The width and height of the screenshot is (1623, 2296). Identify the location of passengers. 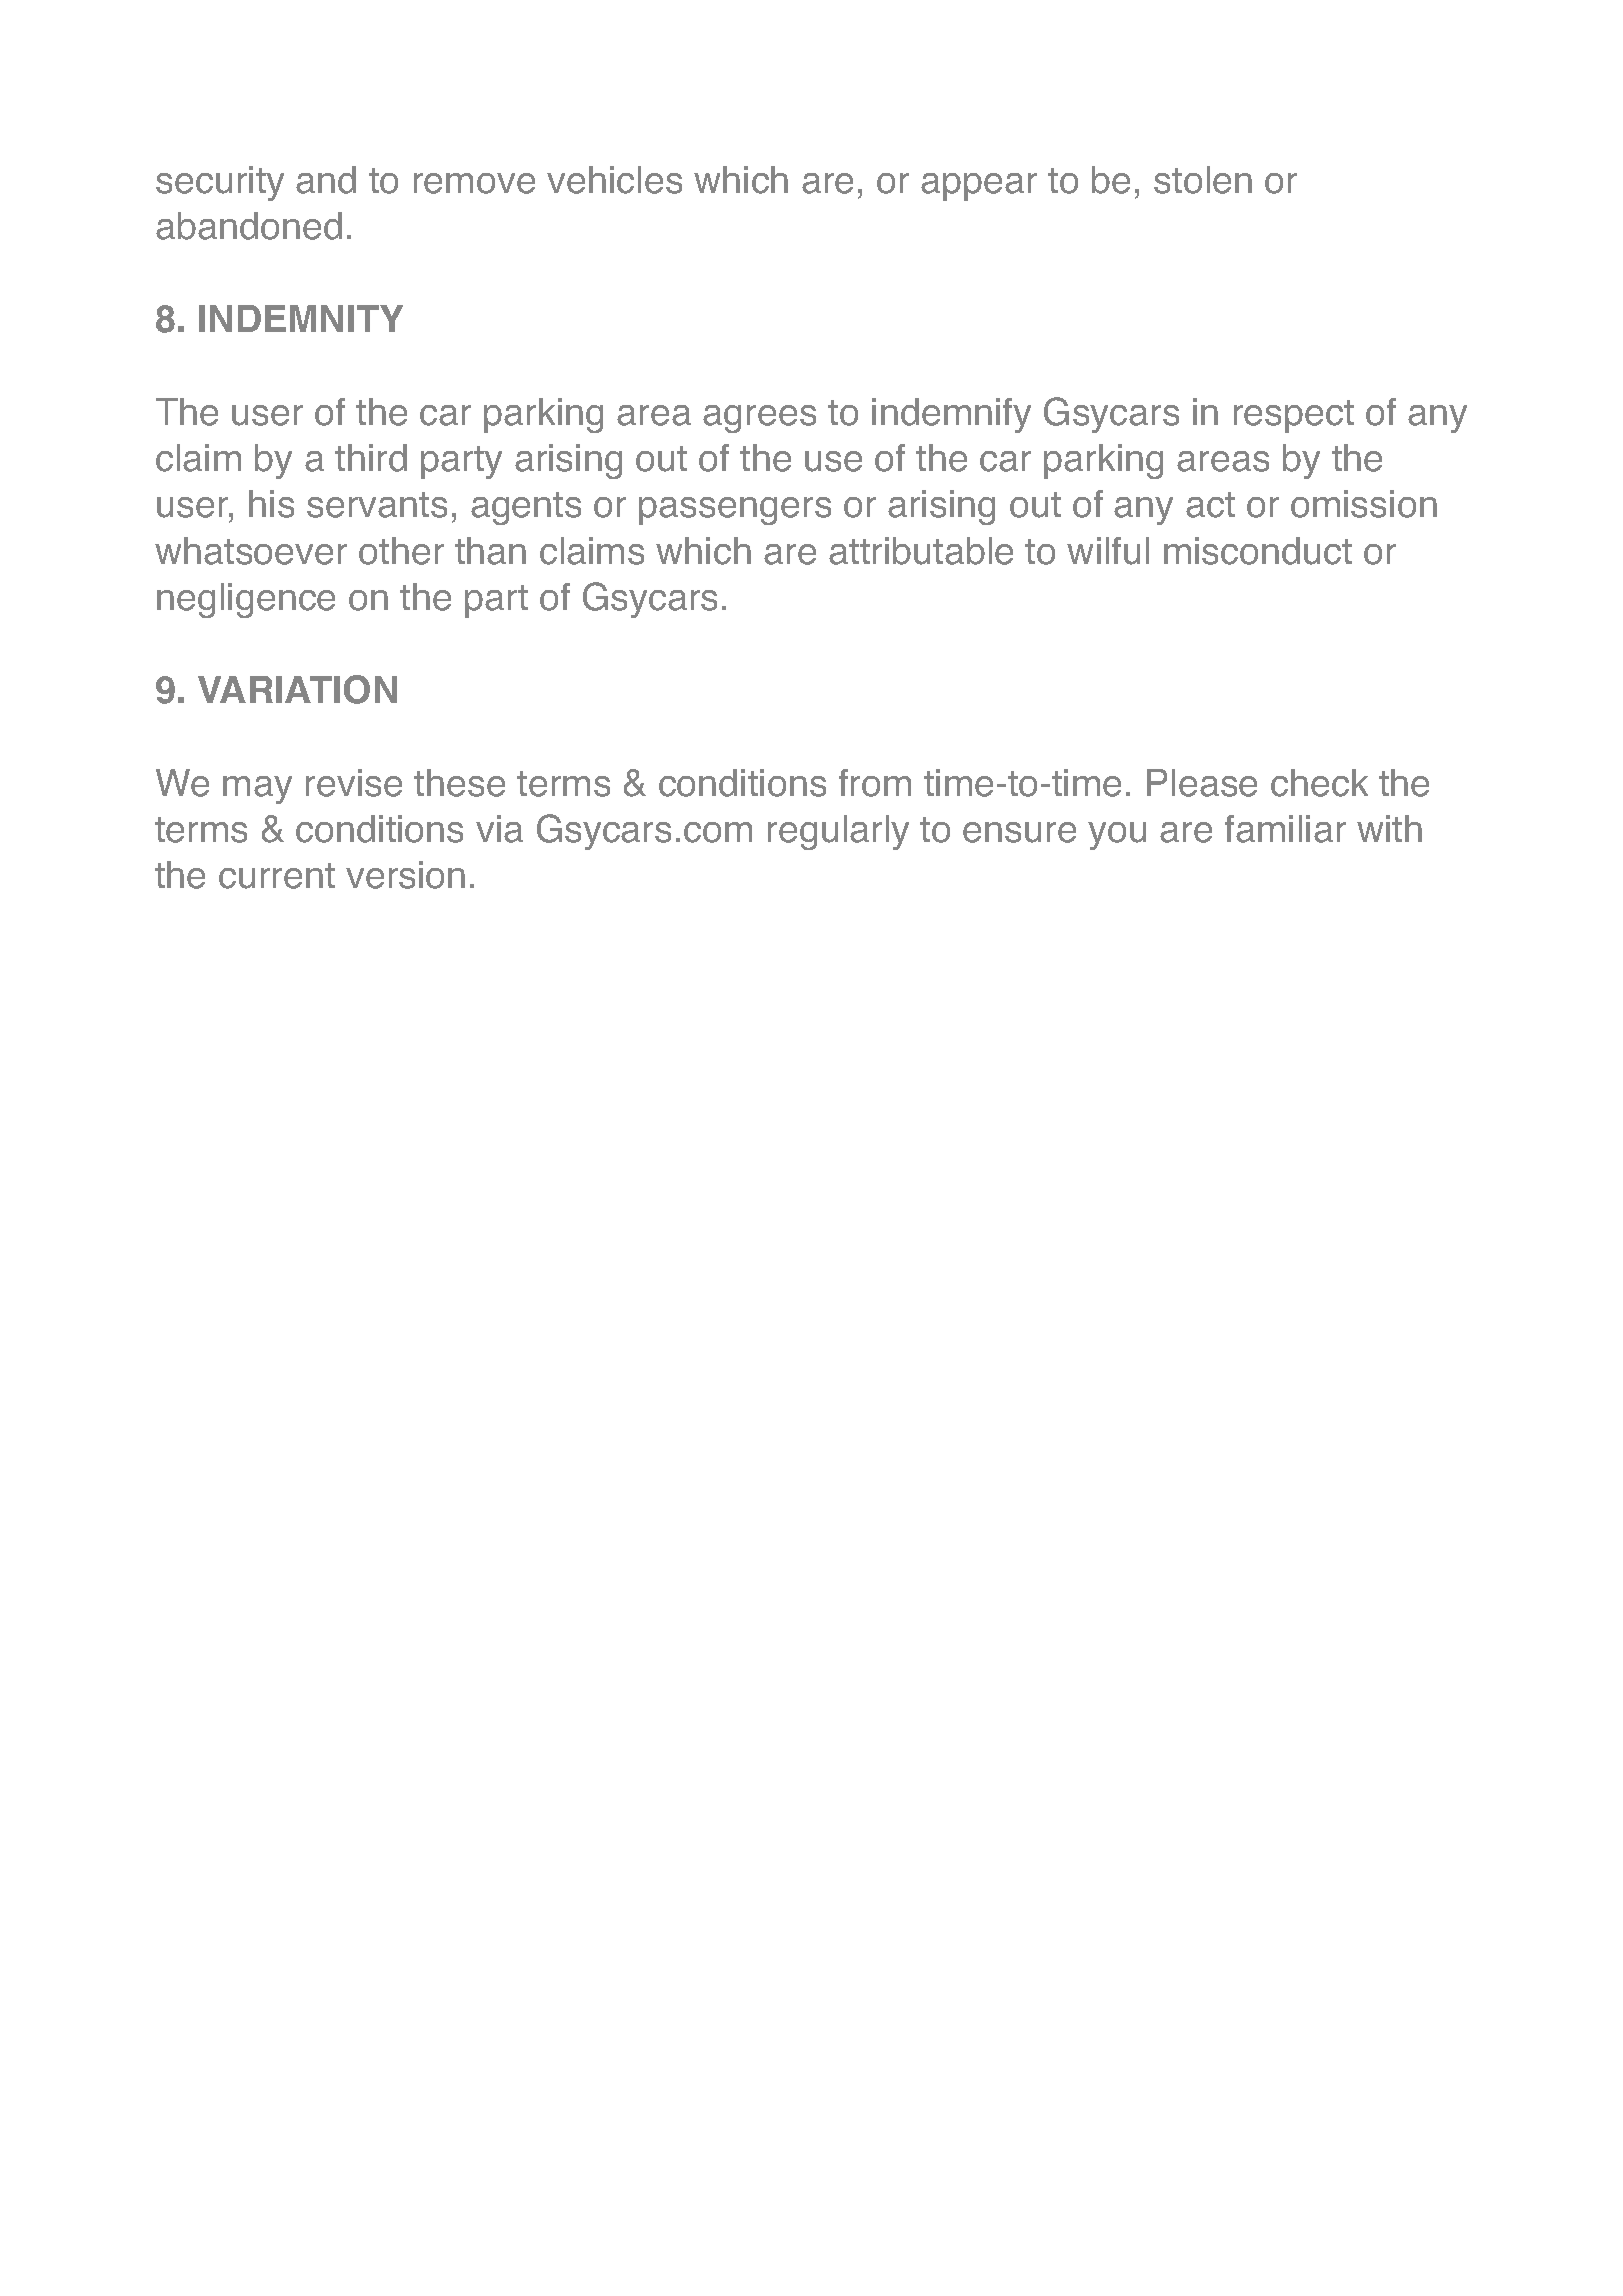
(735, 511).
